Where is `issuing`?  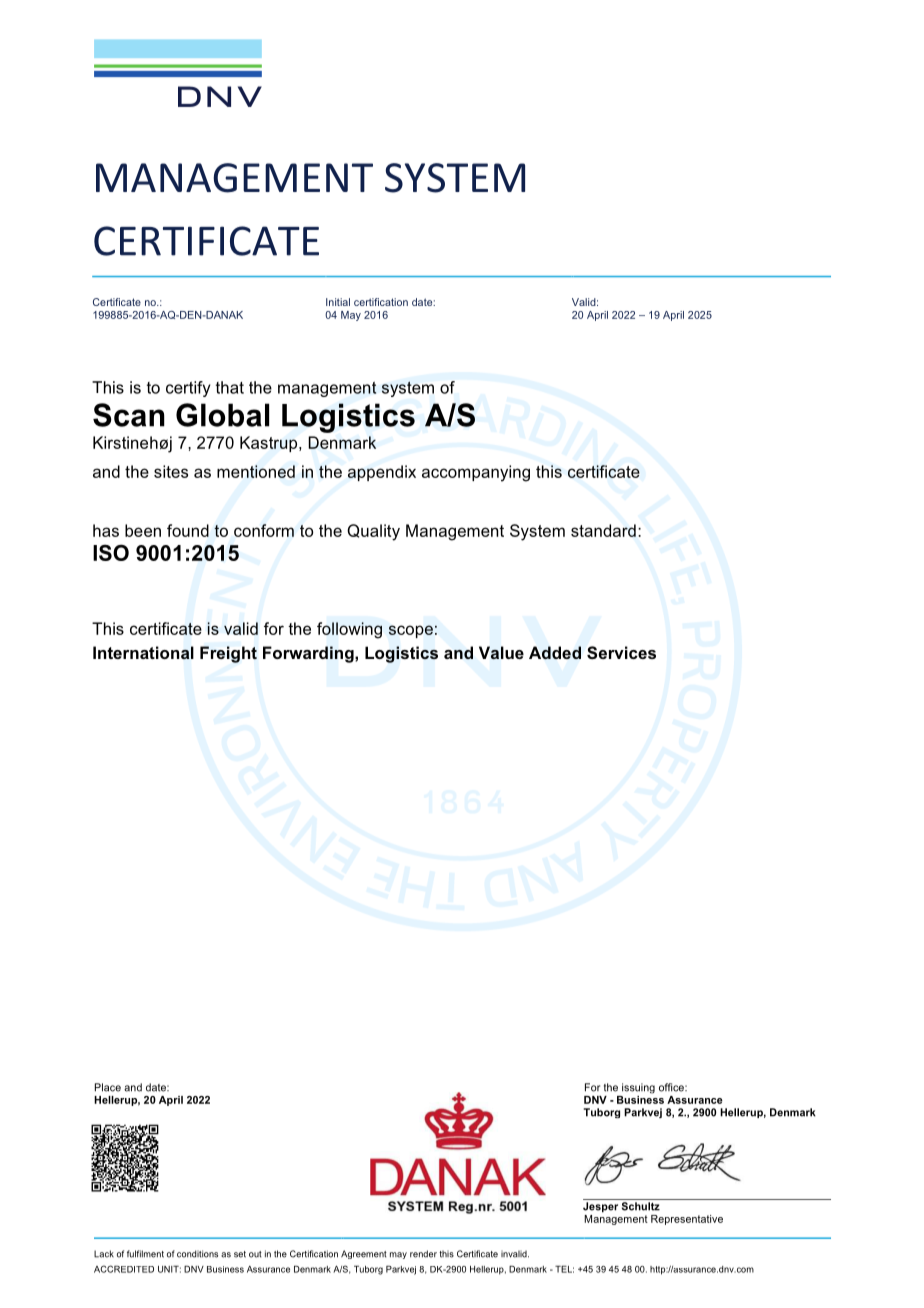 issuing is located at coordinates (638, 1088).
